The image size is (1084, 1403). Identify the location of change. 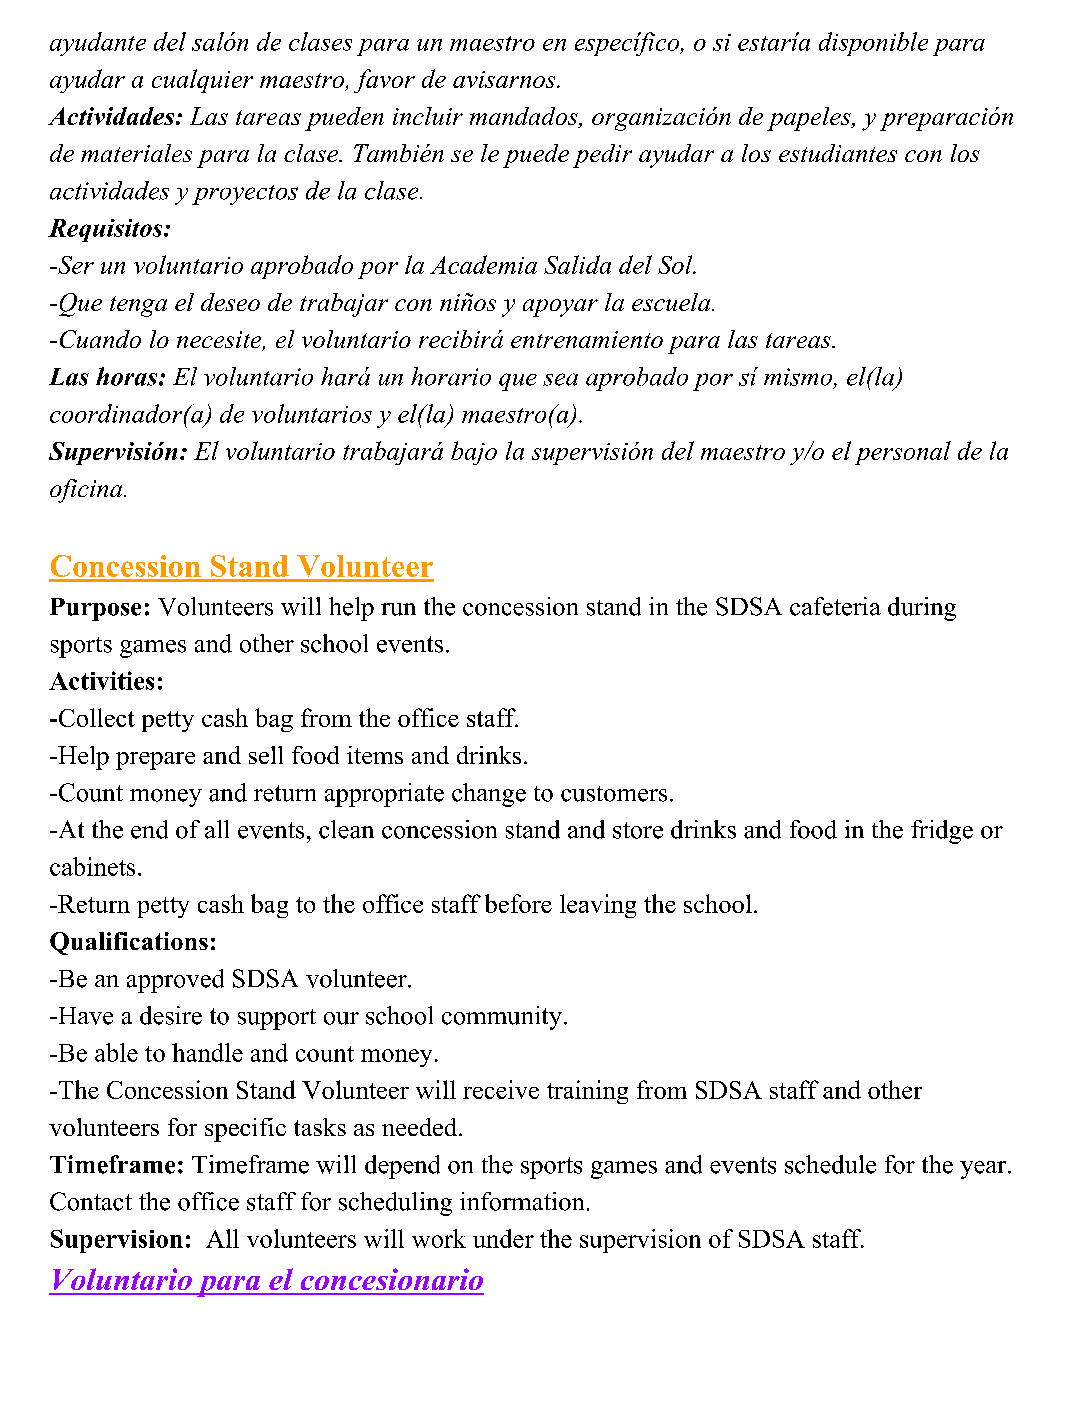
(489, 795).
